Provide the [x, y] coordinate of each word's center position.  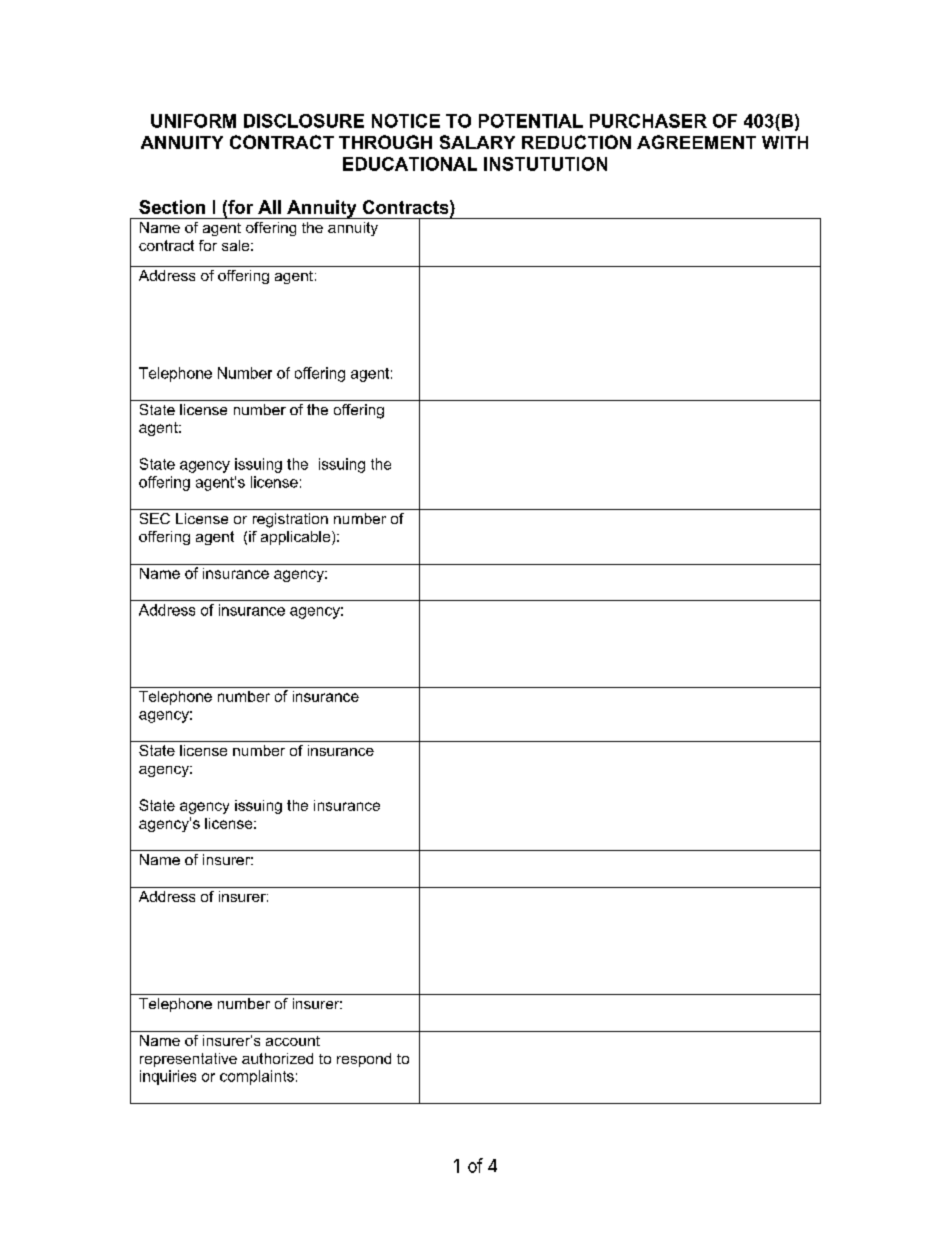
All [269, 207]
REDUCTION [576, 142]
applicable [297, 538]
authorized [277, 1058]
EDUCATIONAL [410, 164]
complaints [257, 1077]
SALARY [477, 142]
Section [172, 207]
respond [364, 1060]
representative [188, 1060]
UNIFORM [193, 121]
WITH [785, 142]
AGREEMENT [696, 142]
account [293, 1041]
